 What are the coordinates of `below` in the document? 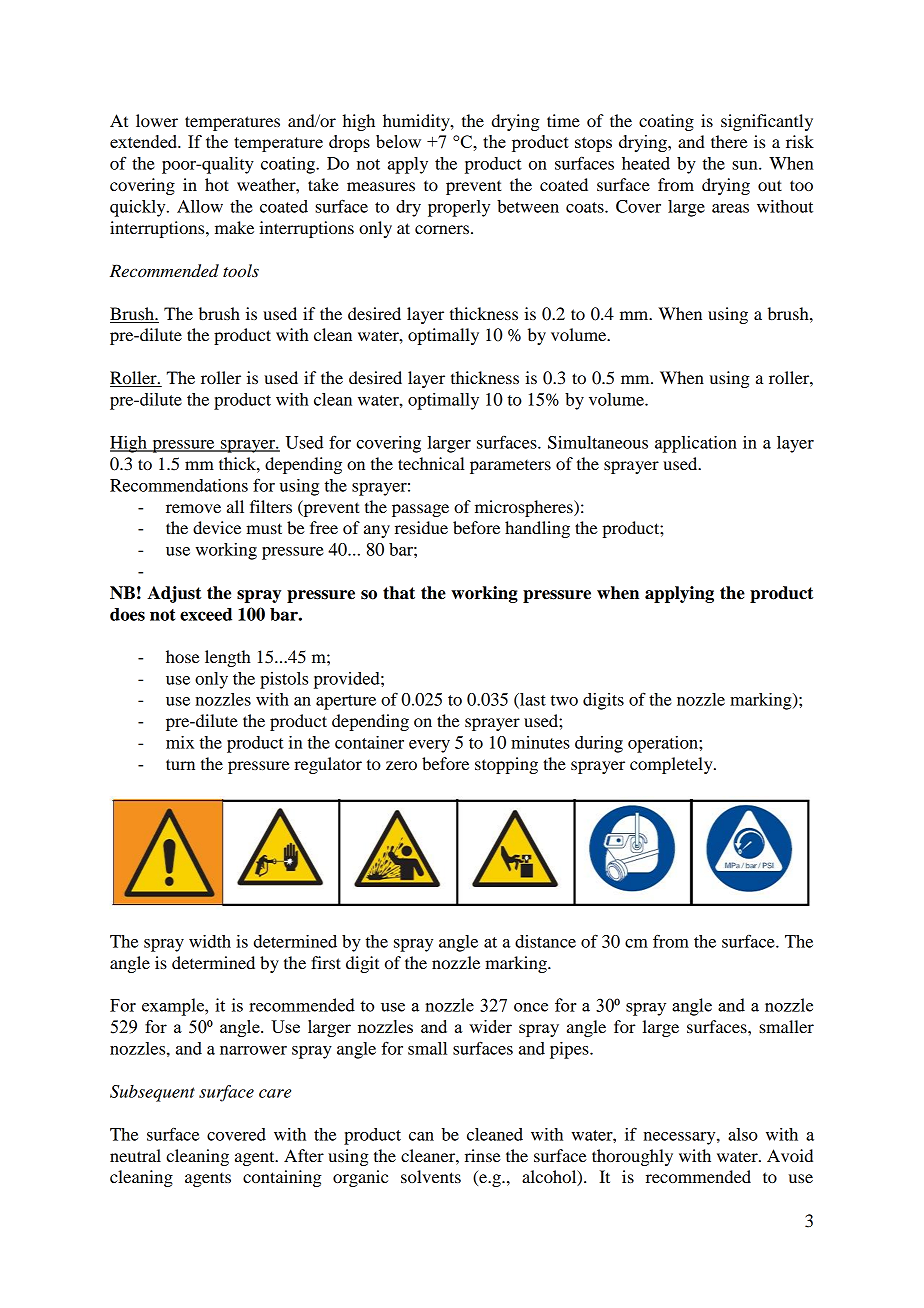 It's located at (398, 141).
